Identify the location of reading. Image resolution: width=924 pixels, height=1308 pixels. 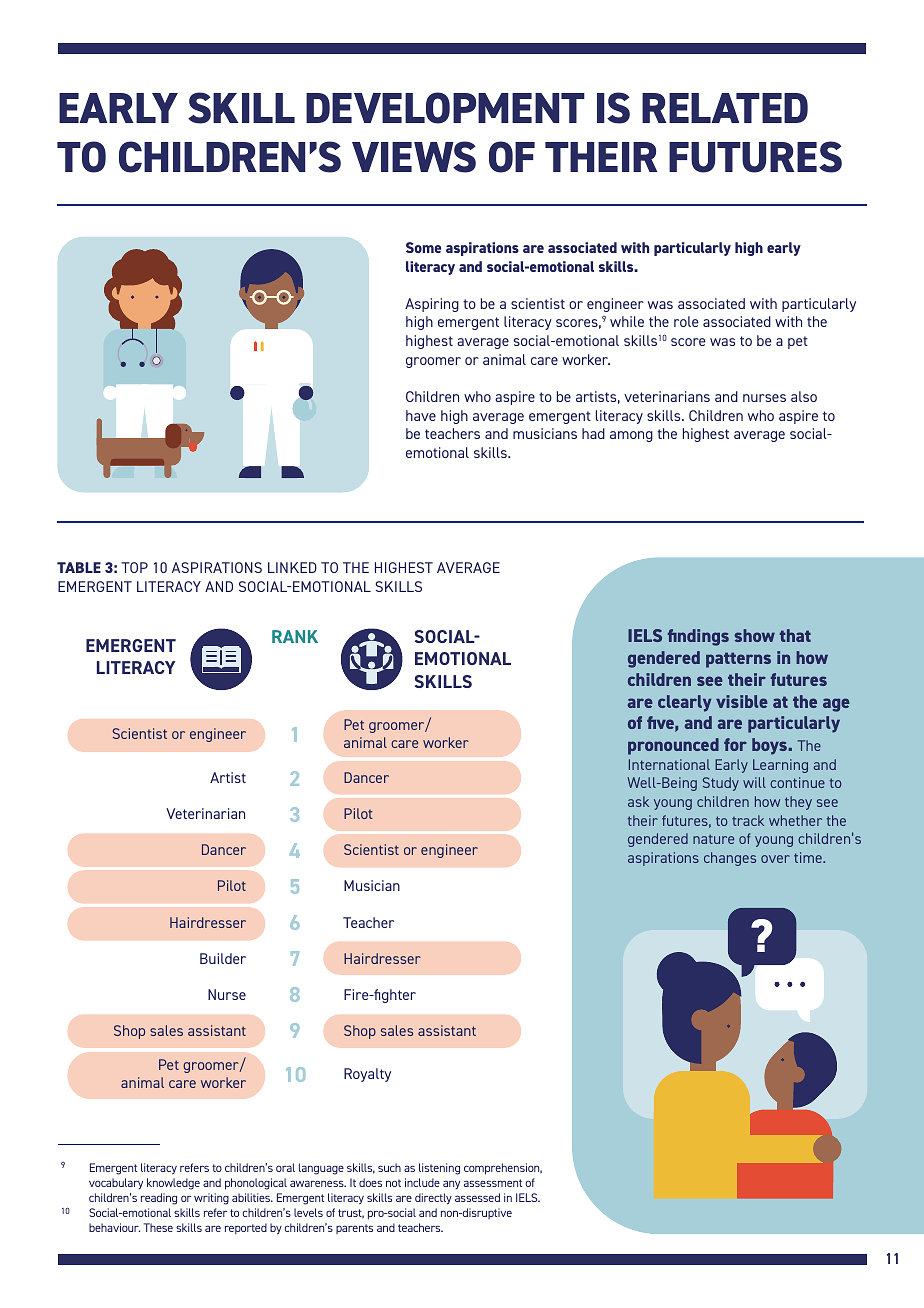
(159, 1199).
